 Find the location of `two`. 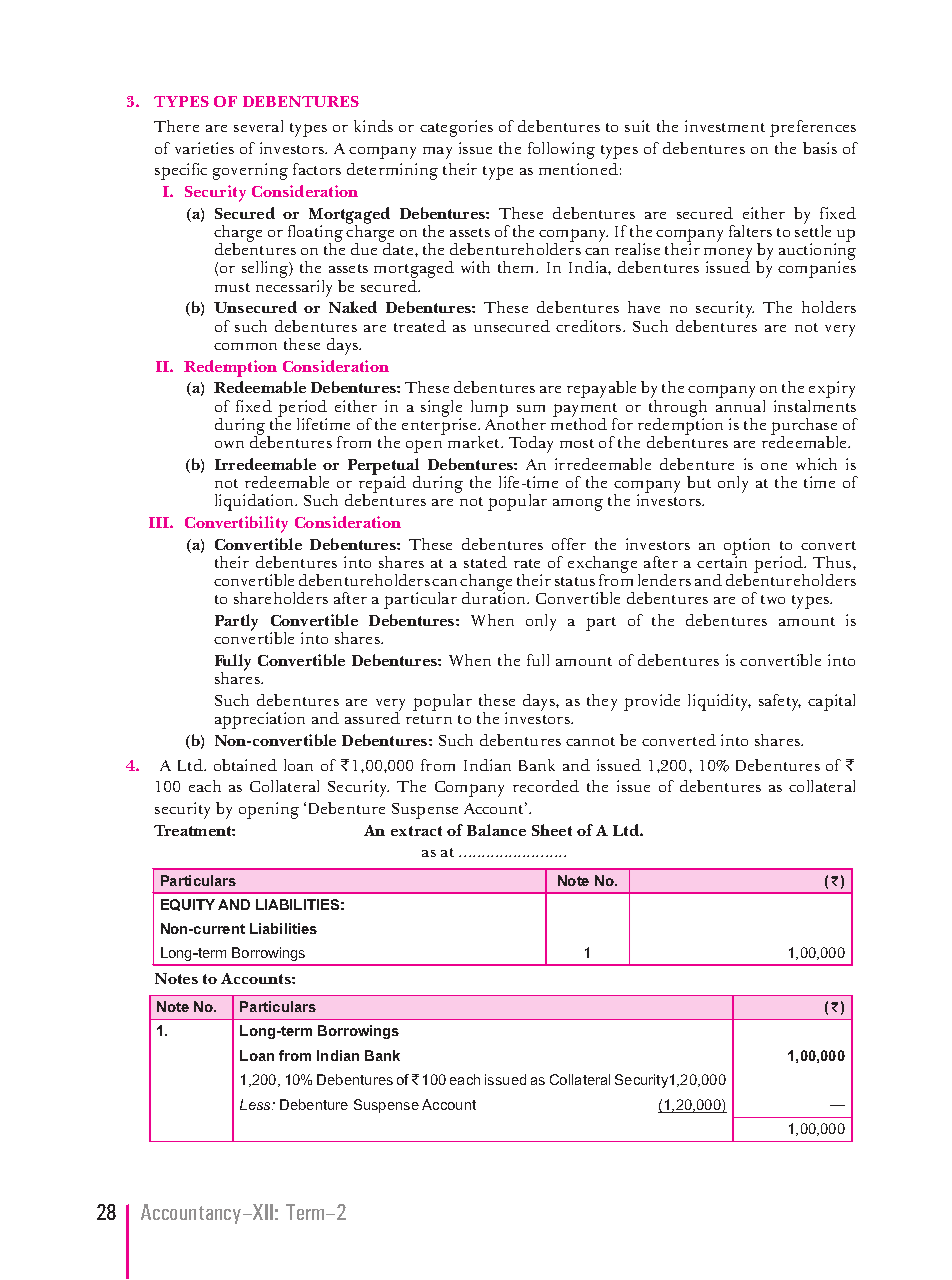

two is located at coordinates (773, 599).
